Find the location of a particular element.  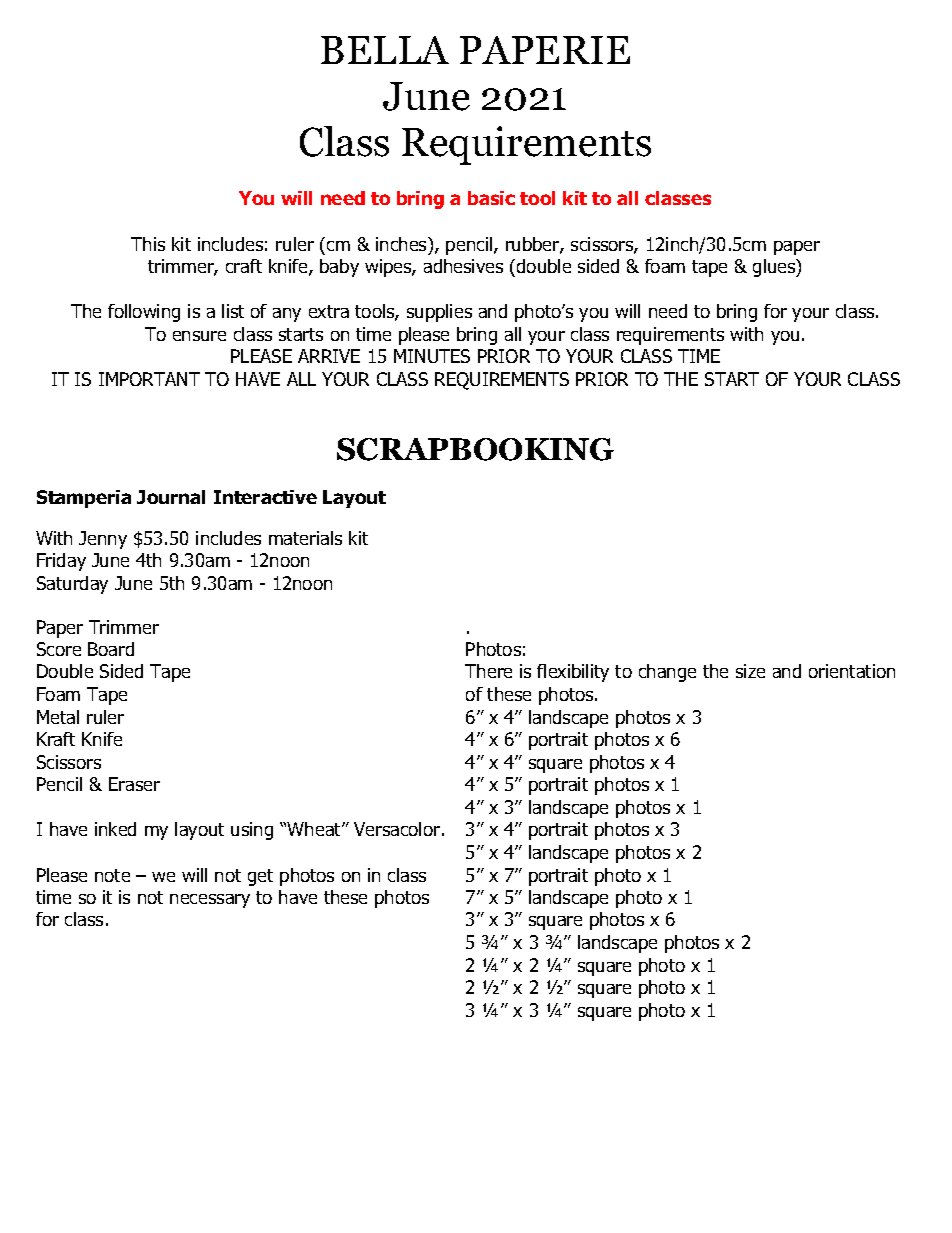

adhesives is located at coordinates (463, 266).
